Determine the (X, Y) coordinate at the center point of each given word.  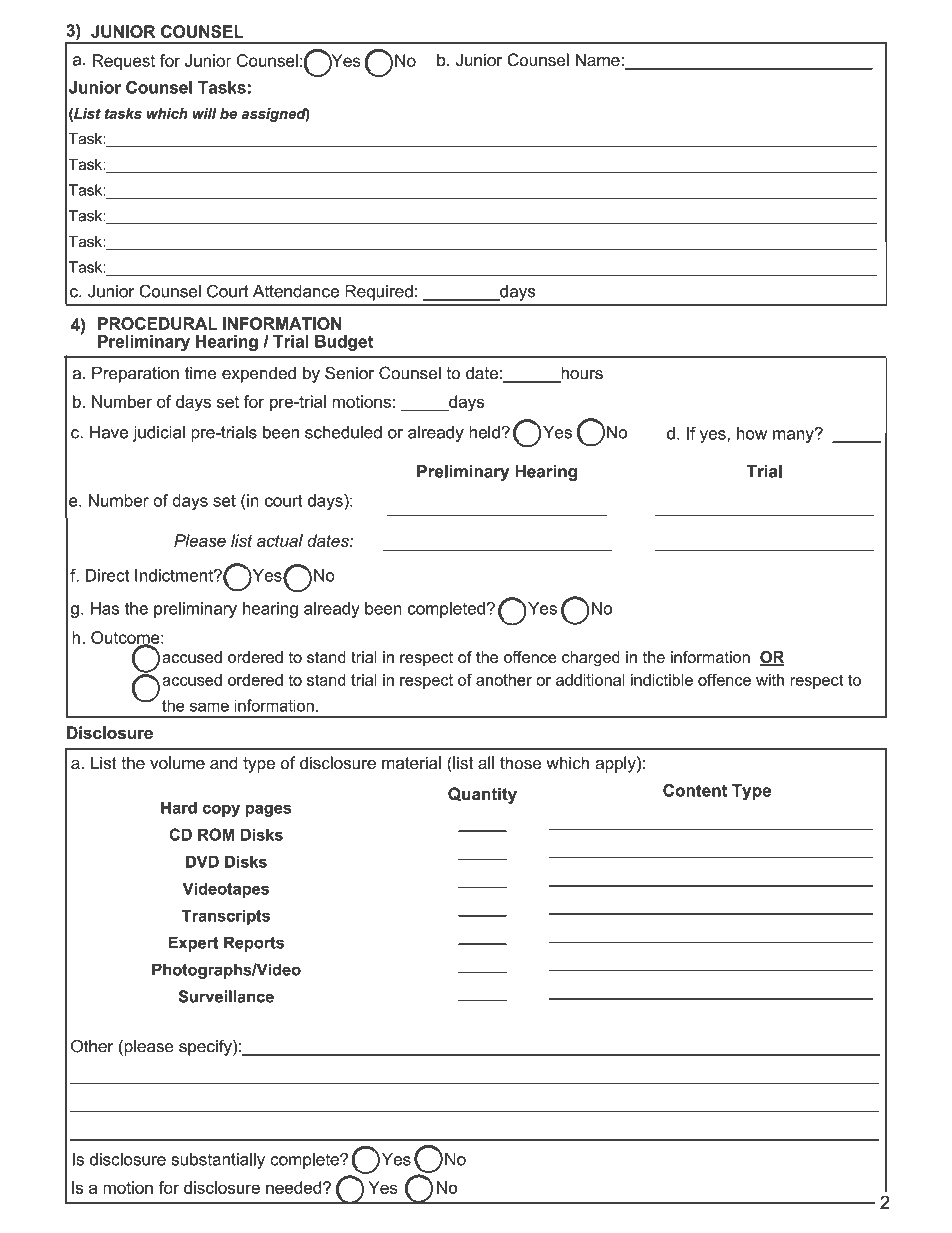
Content (695, 790)
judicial (159, 433)
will (204, 113)
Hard (179, 807)
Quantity (482, 795)
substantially (218, 1161)
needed (295, 1187)
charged (591, 659)
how (752, 433)
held (484, 432)
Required (379, 293)
